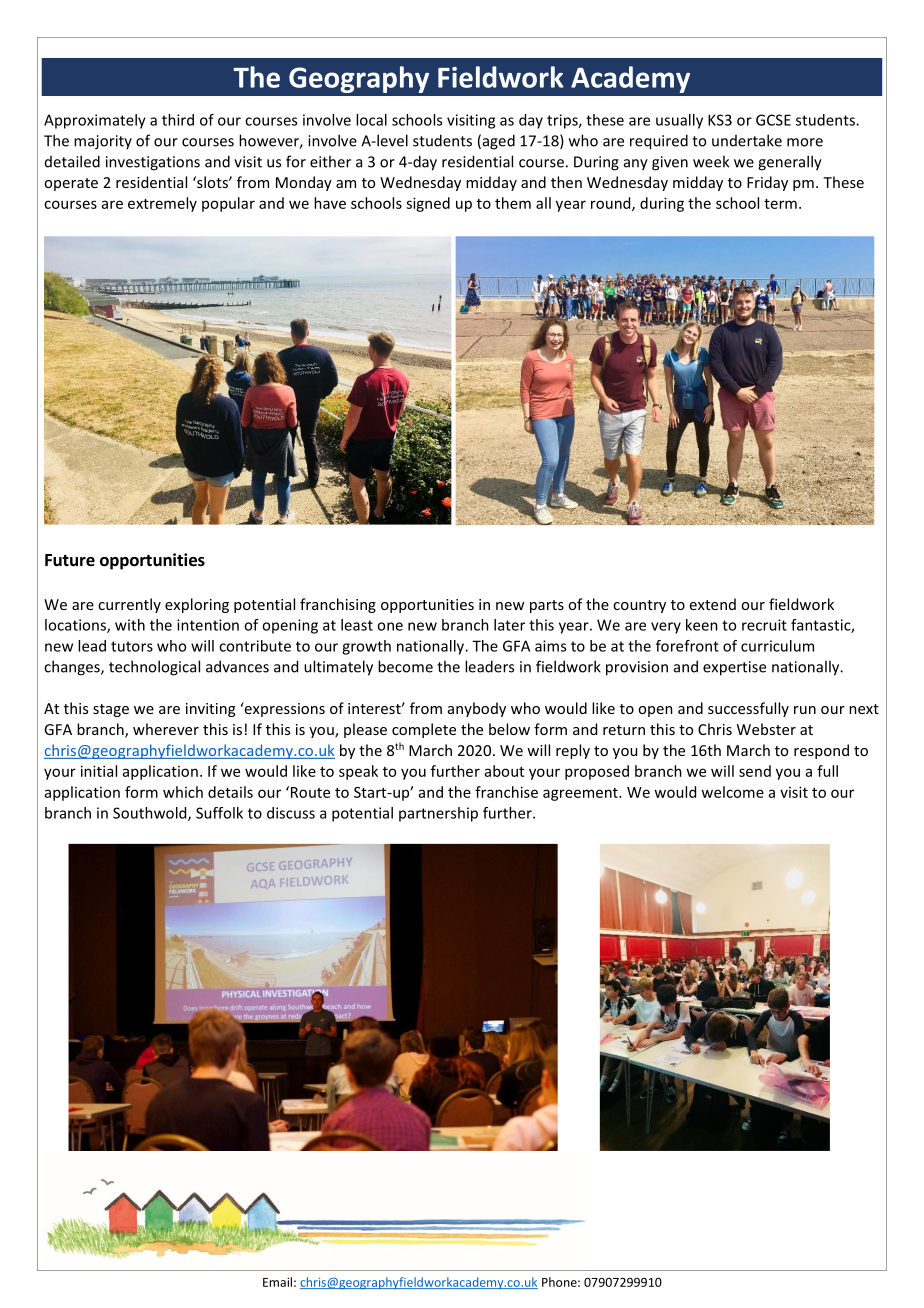 This image has width=924, height=1308. I want to click on Future, so click(70, 560).
